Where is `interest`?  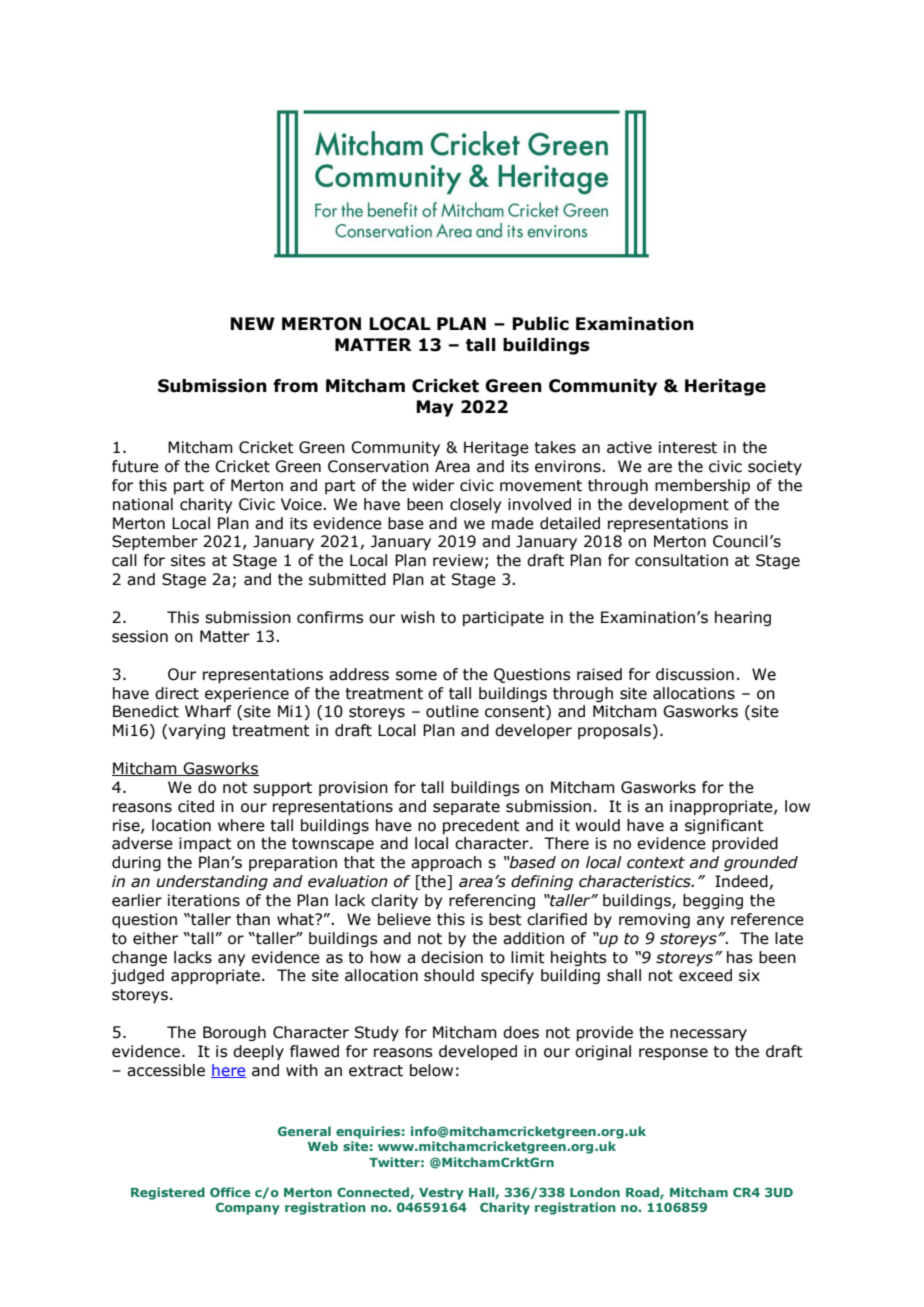 interest is located at coordinates (688, 447).
